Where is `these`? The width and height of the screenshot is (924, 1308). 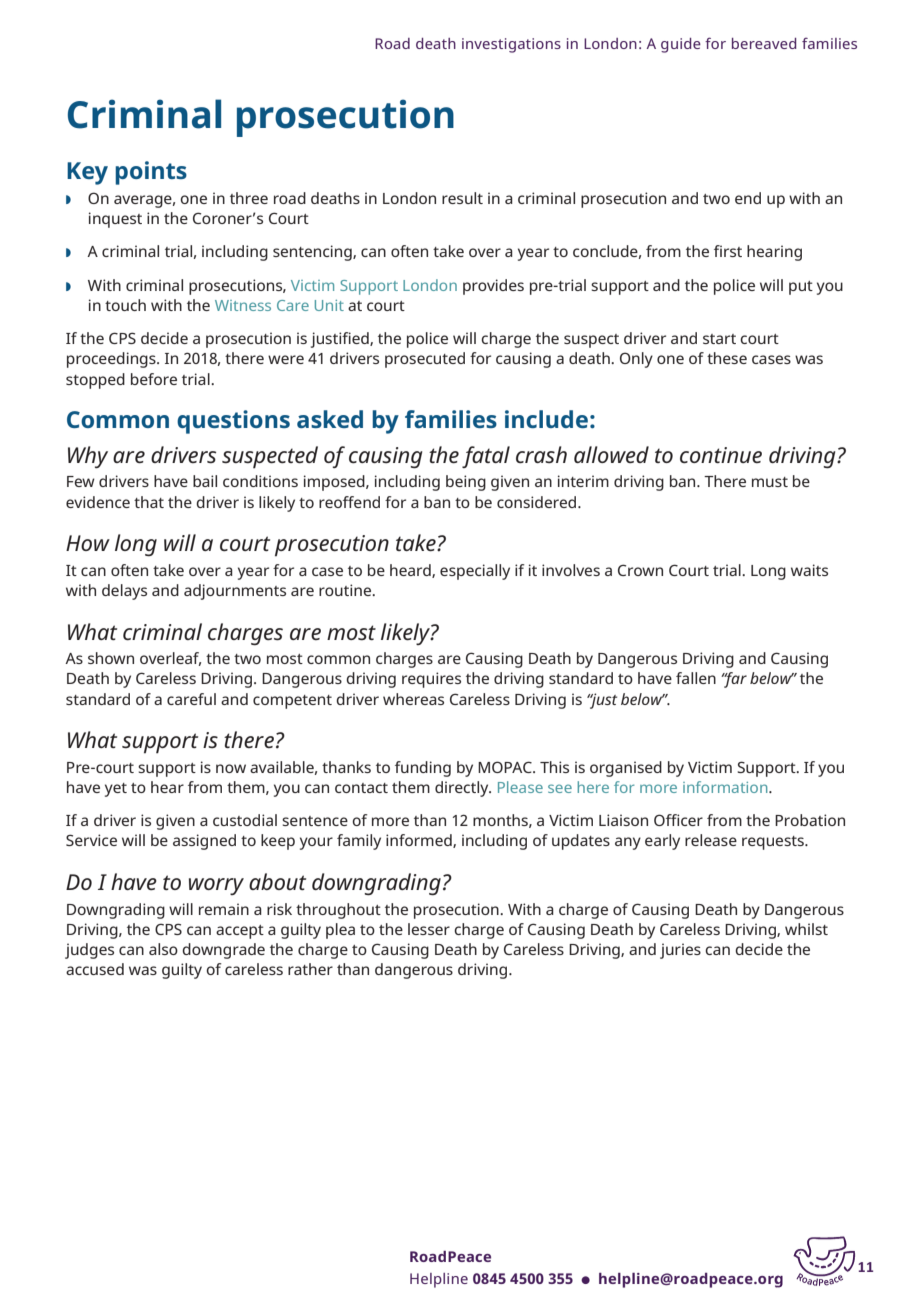
these is located at coordinates (727, 358).
